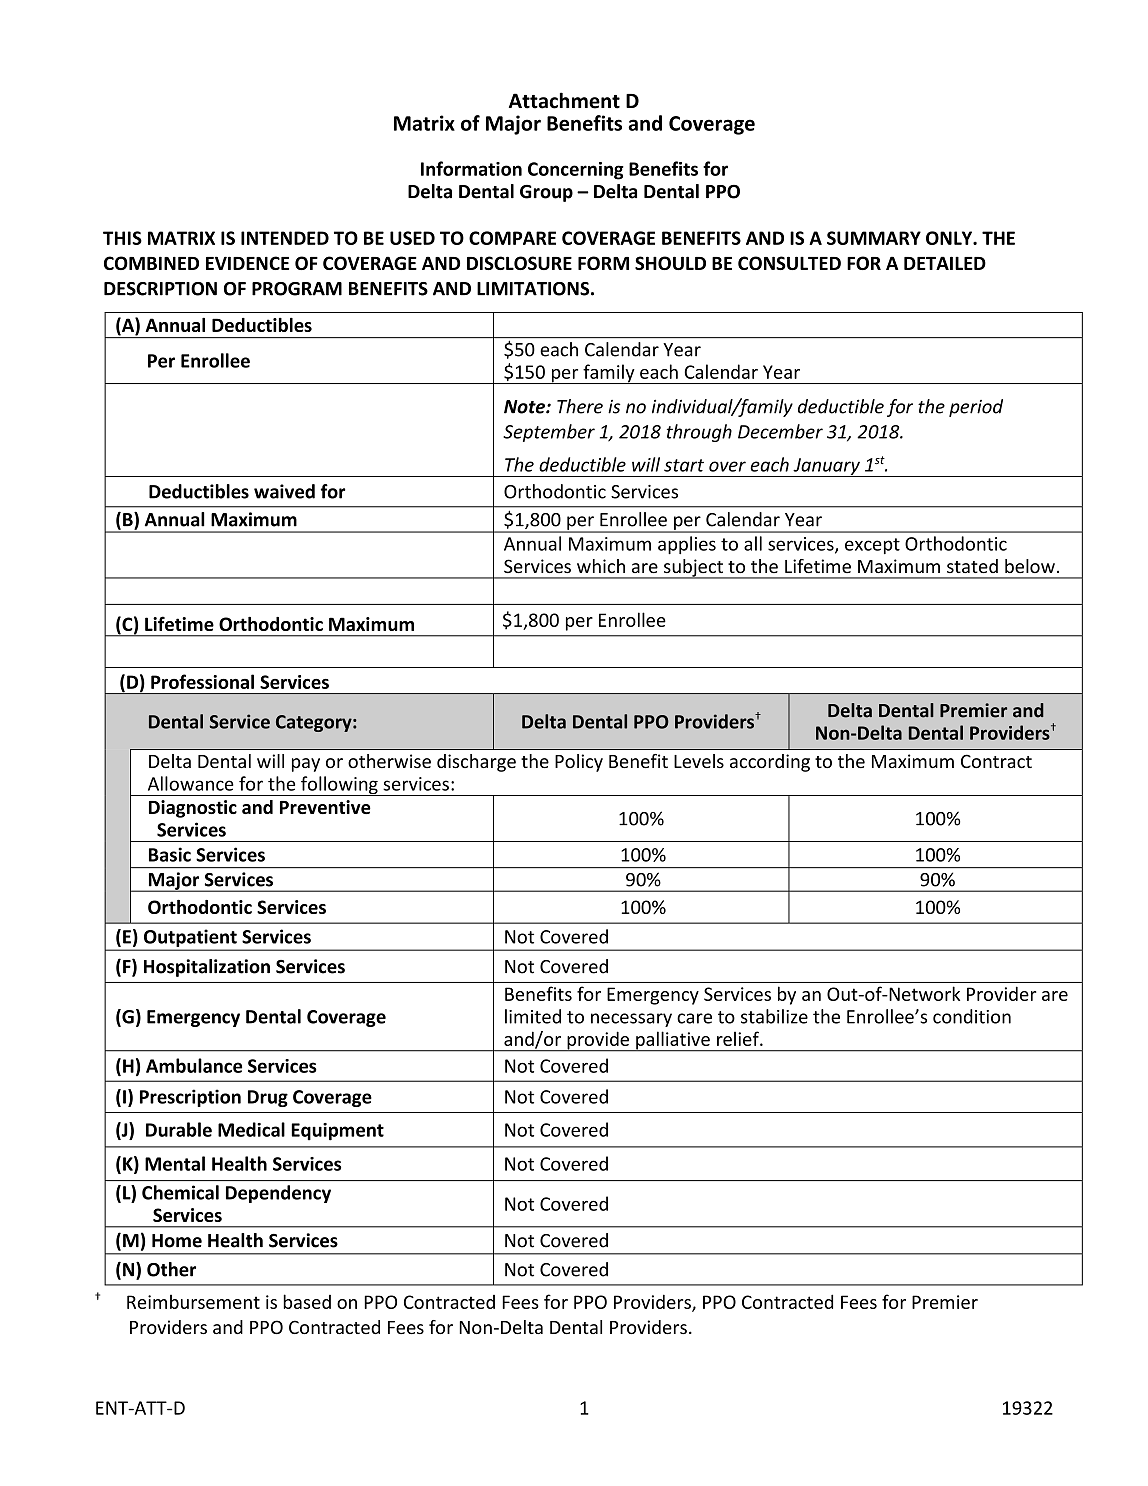 Image resolution: width=1148 pixels, height=1486 pixels. What do you see at coordinates (285, 238) in the screenshot?
I see `INTENDED` at bounding box center [285, 238].
